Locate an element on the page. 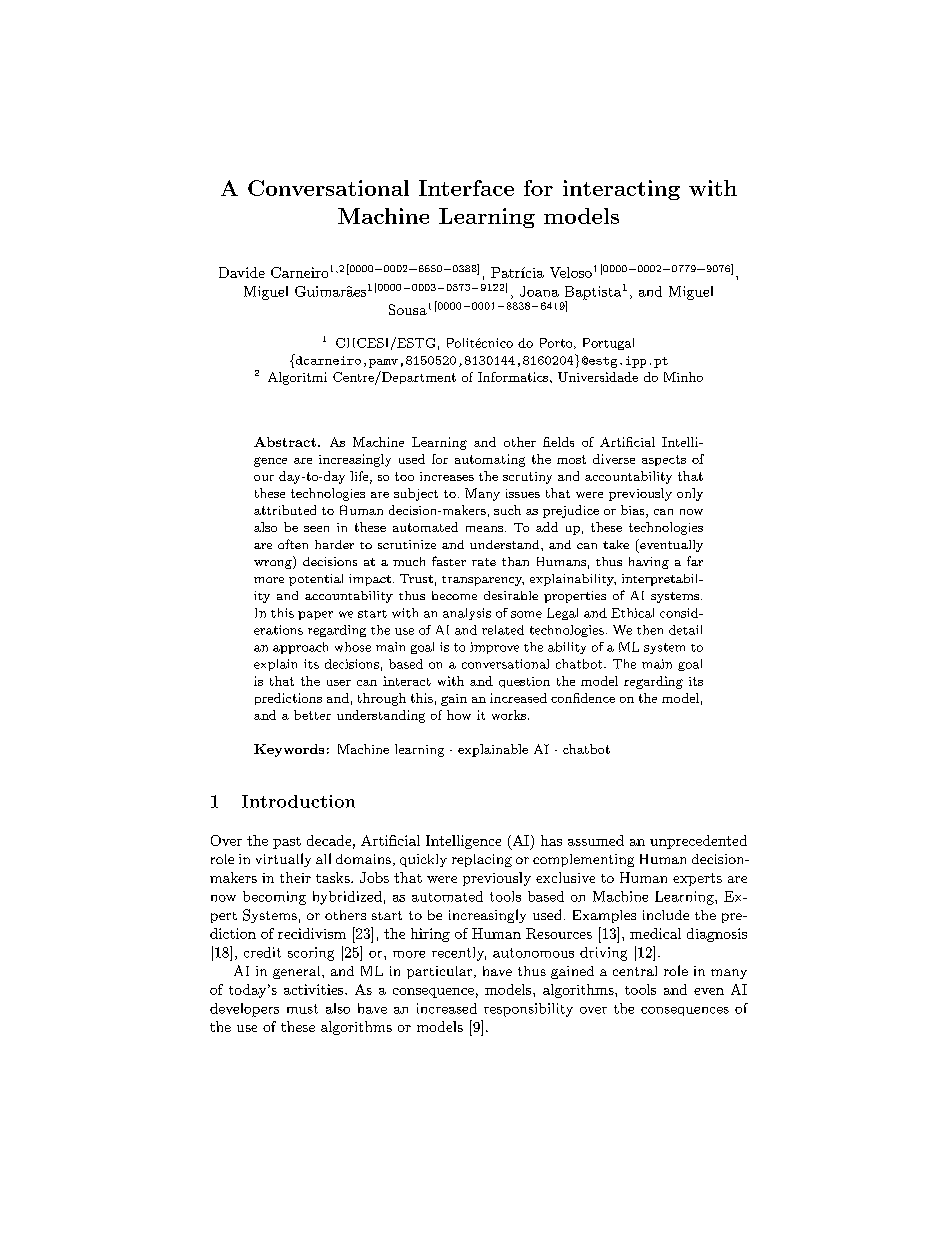  paper is located at coordinates (315, 615).
